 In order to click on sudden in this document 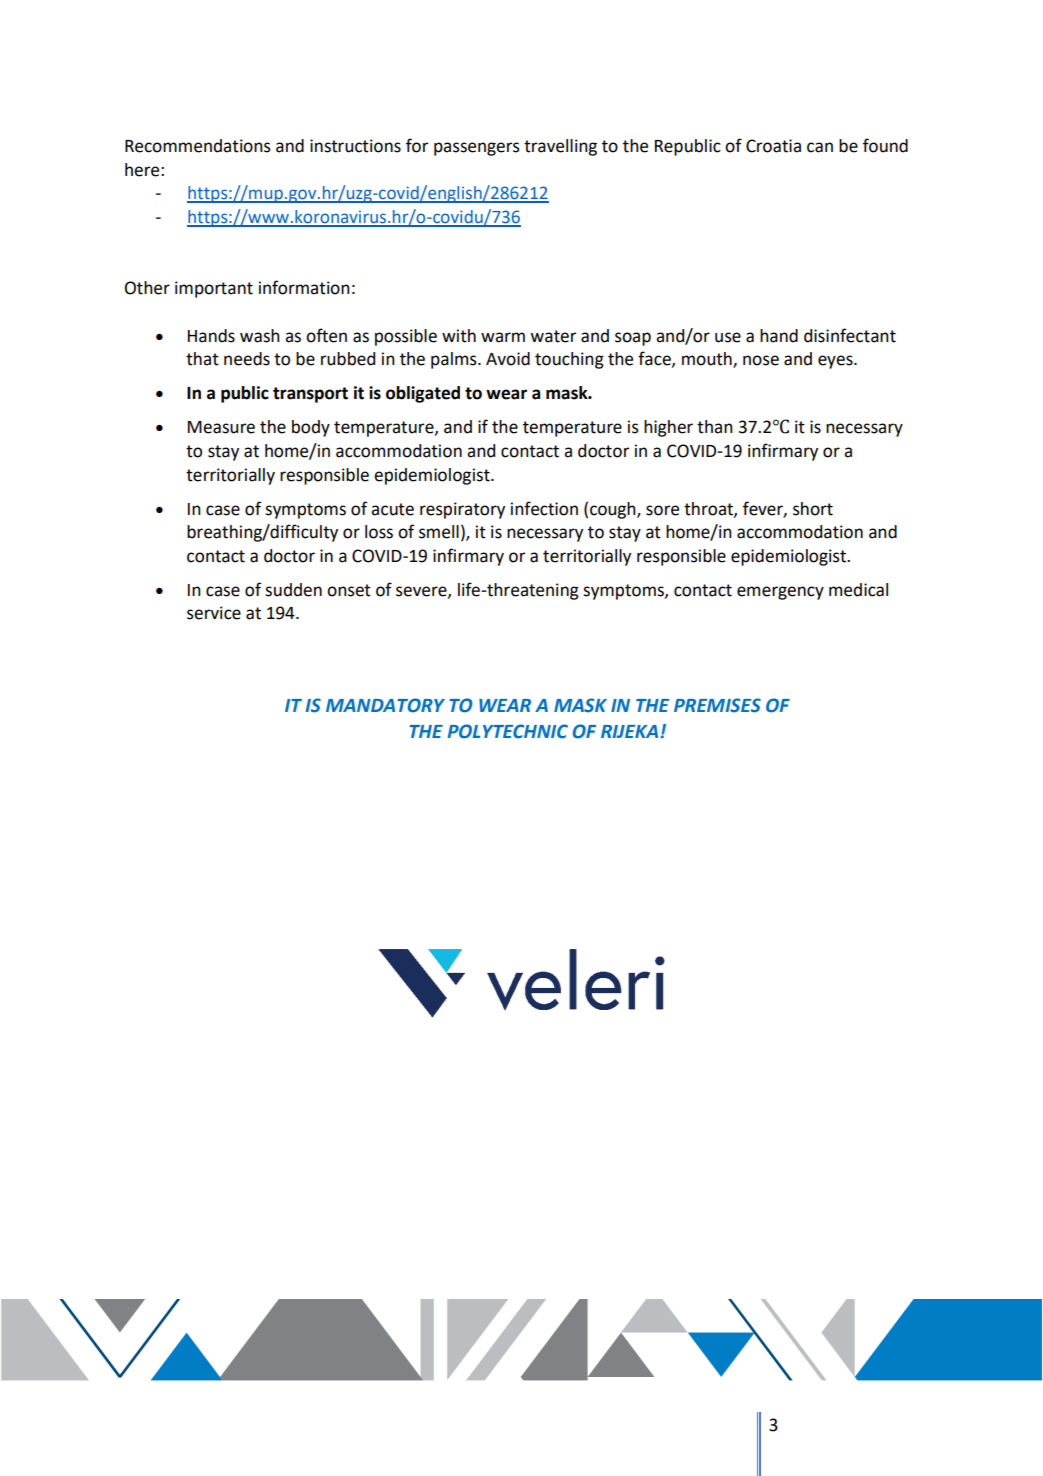, I will do `click(293, 590)`.
